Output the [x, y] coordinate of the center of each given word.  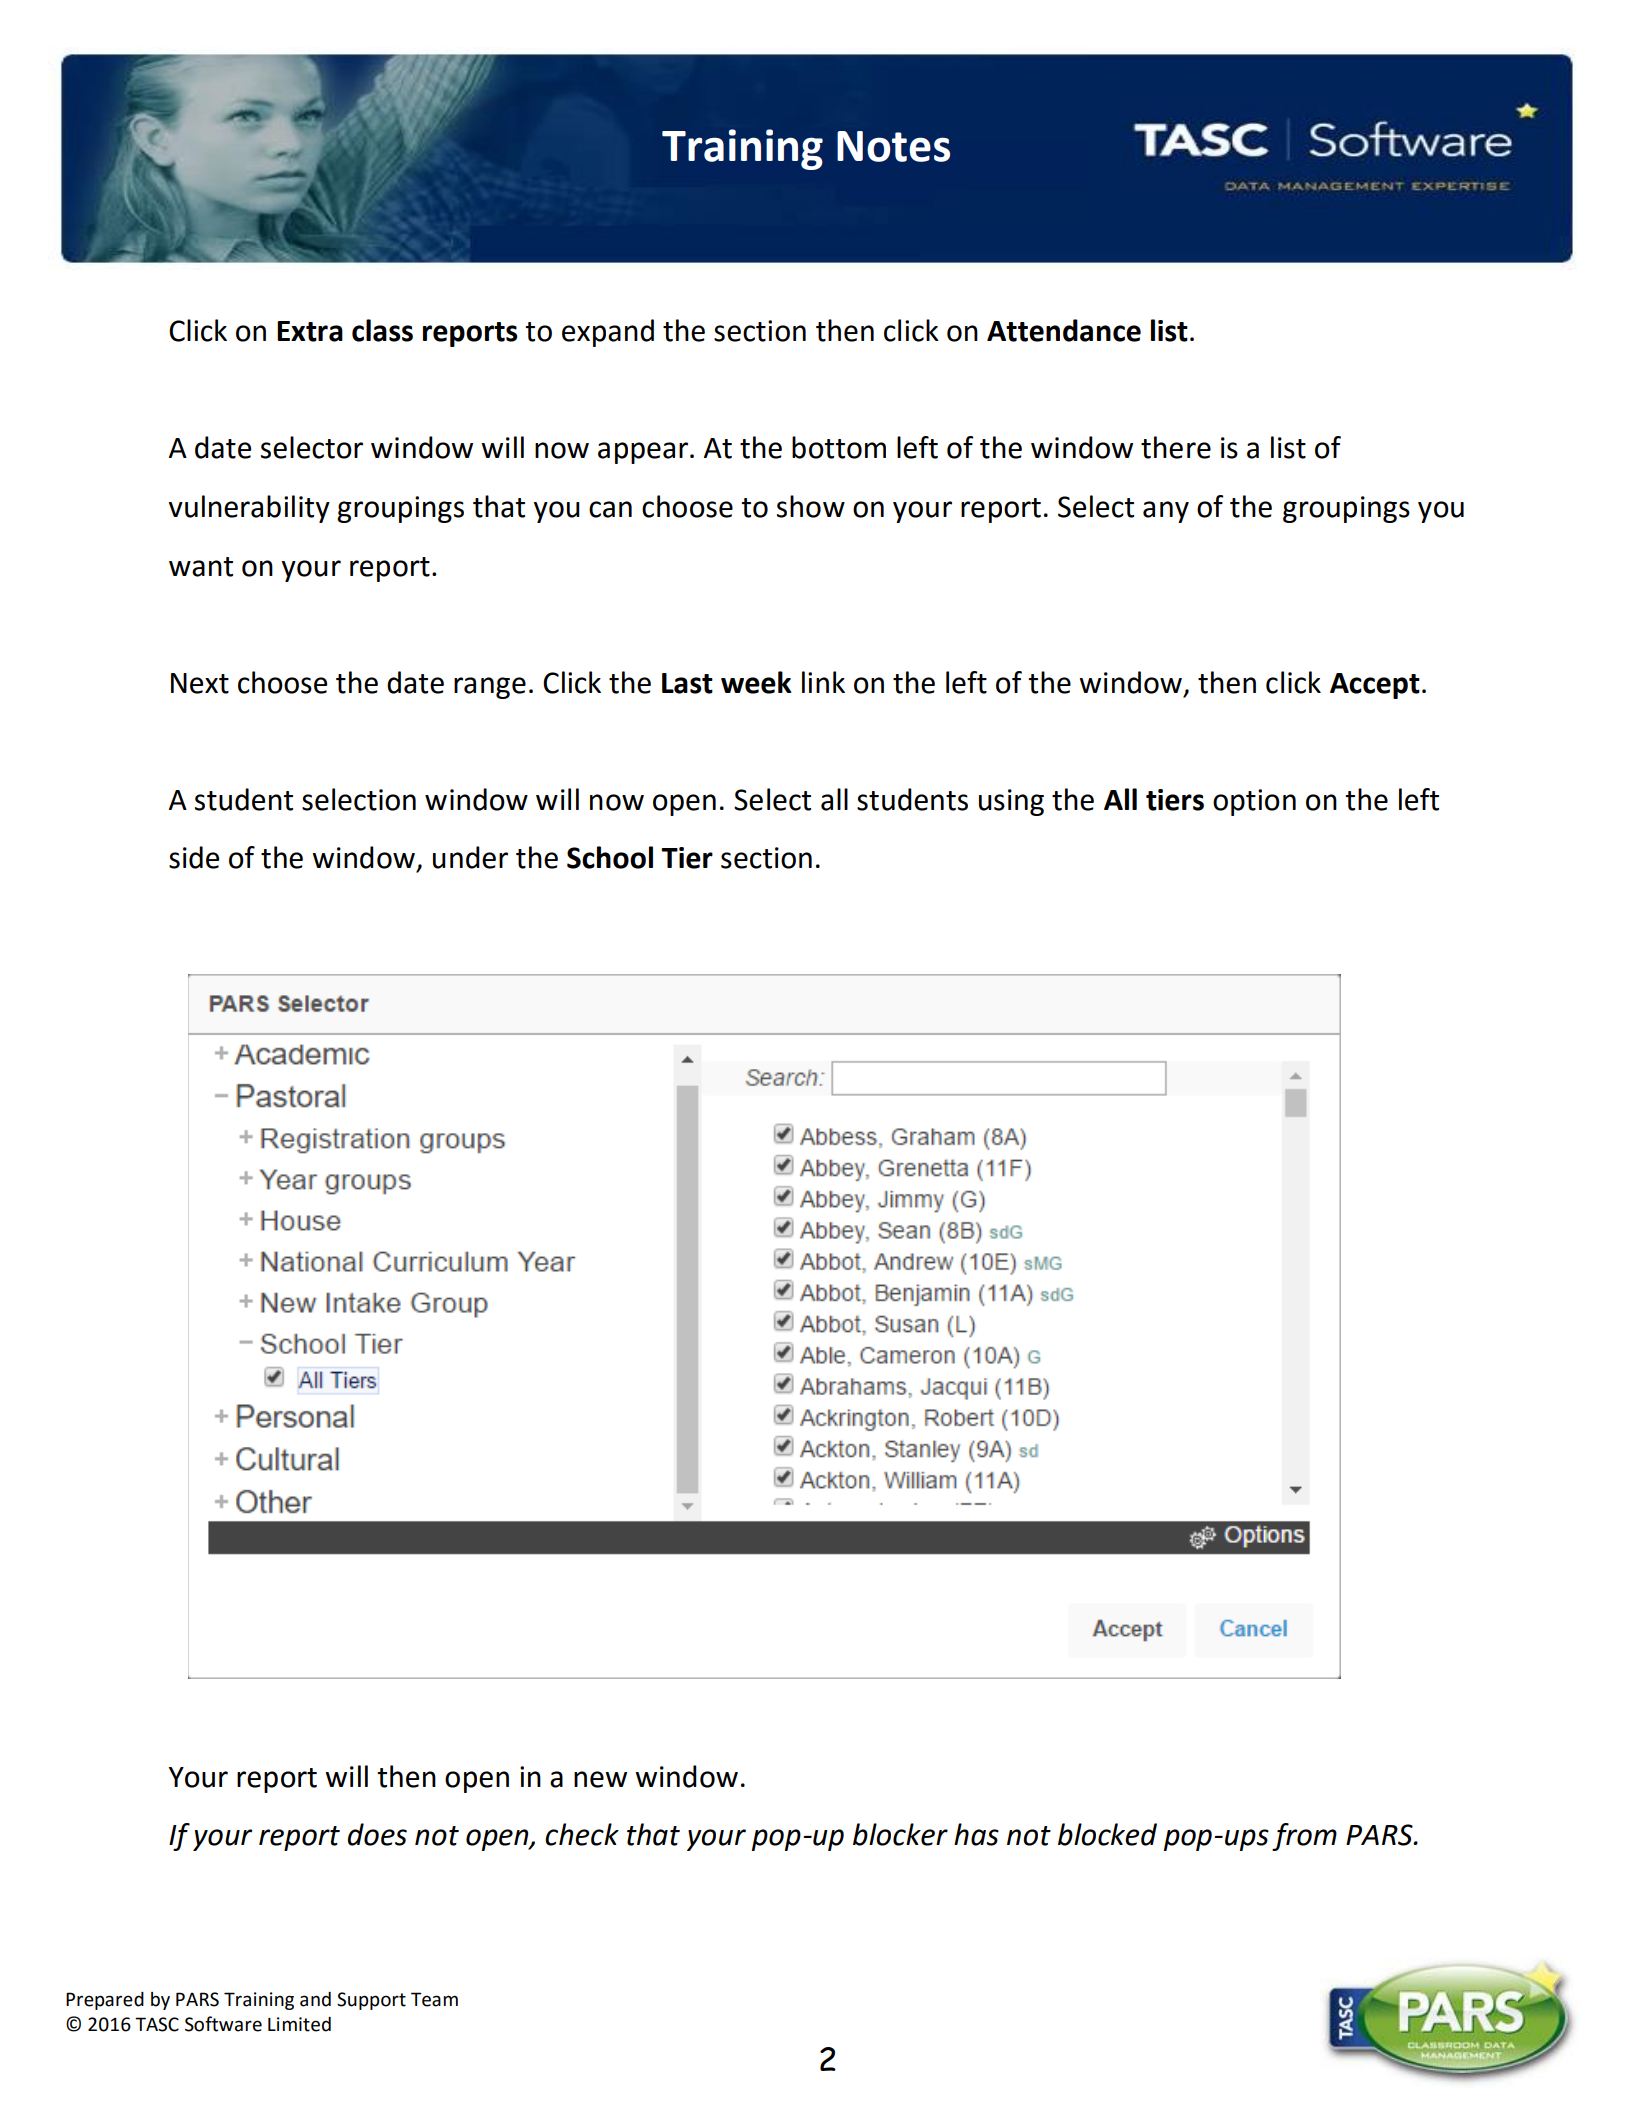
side [194, 857]
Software [223, 2024]
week [756, 682]
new [600, 1779]
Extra [310, 331]
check [582, 1834]
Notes [893, 146]
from [1304, 1837]
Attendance [1064, 330]
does [377, 1834]
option [1254, 802]
